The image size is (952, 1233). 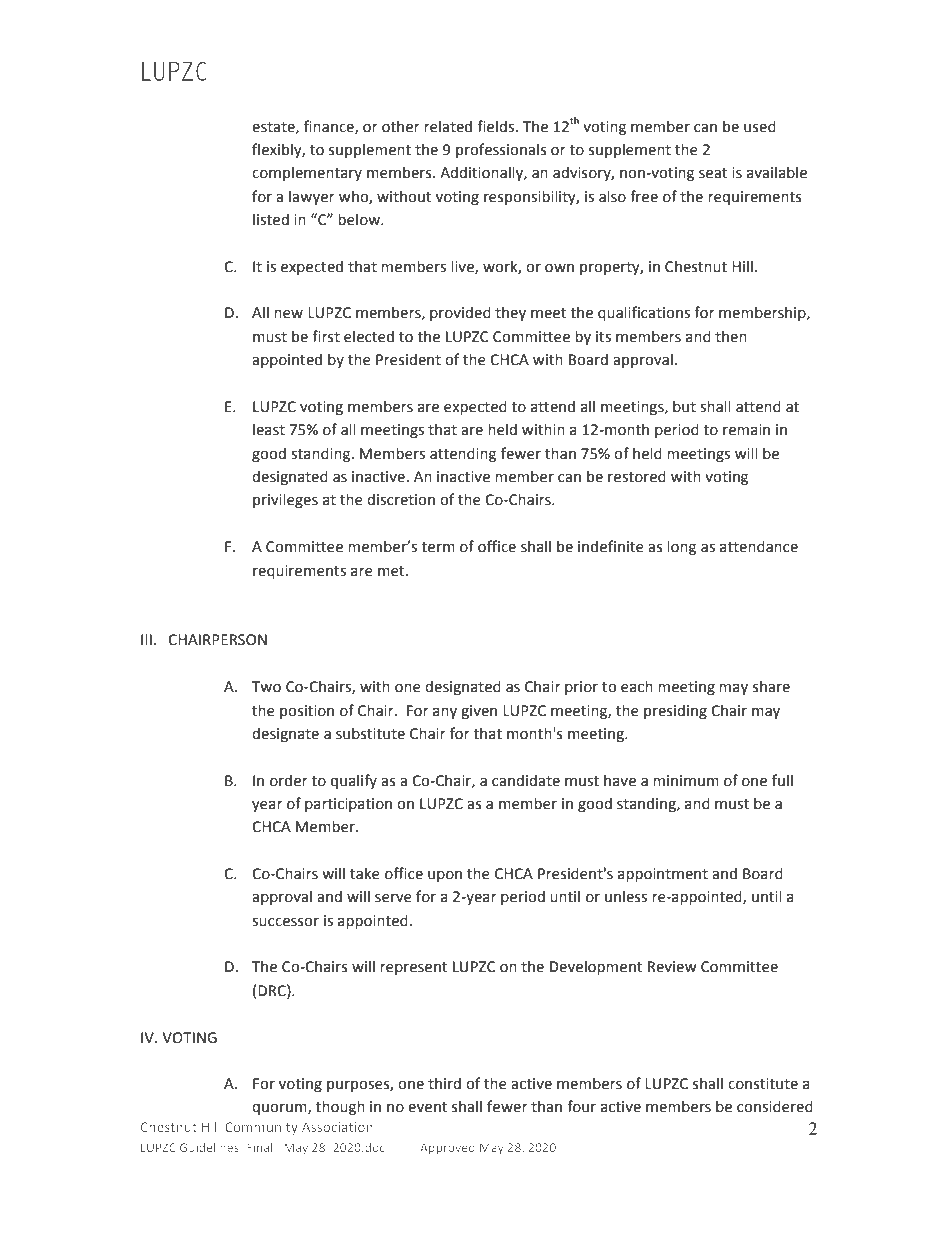 What do you see at coordinates (288, 314) in the screenshot?
I see `new` at bounding box center [288, 314].
